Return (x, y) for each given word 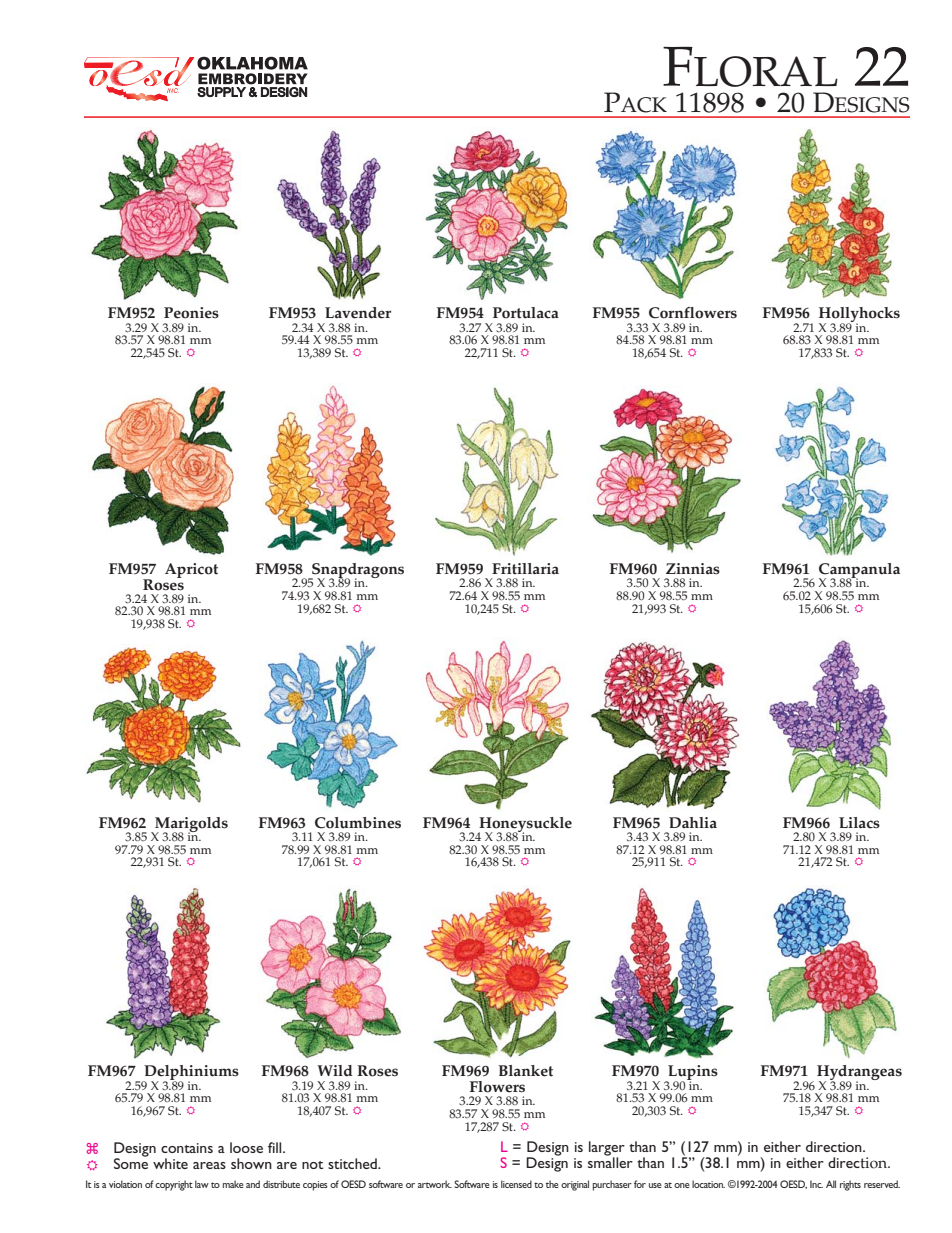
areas (209, 1165)
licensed (516, 1184)
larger (607, 1149)
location (708, 1184)
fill (276, 1147)
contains (187, 1148)
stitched (353, 1163)
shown (251, 1163)
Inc (816, 1184)
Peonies (191, 313)
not (312, 1165)
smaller (610, 1161)
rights (850, 1185)
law (202, 1184)
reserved (882, 1184)
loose (246, 1147)
